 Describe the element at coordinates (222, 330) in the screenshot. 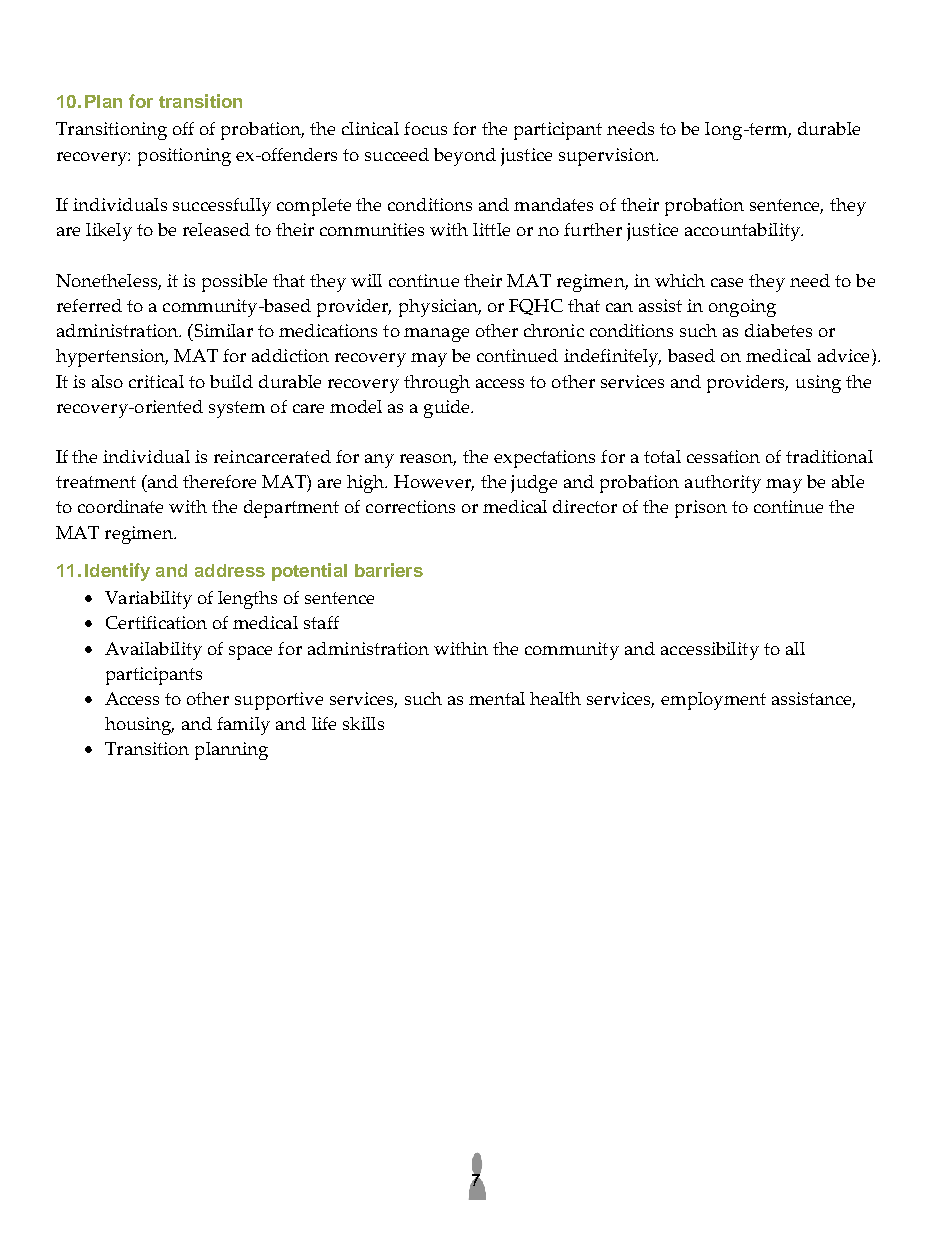

I see `Similar` at that location.
